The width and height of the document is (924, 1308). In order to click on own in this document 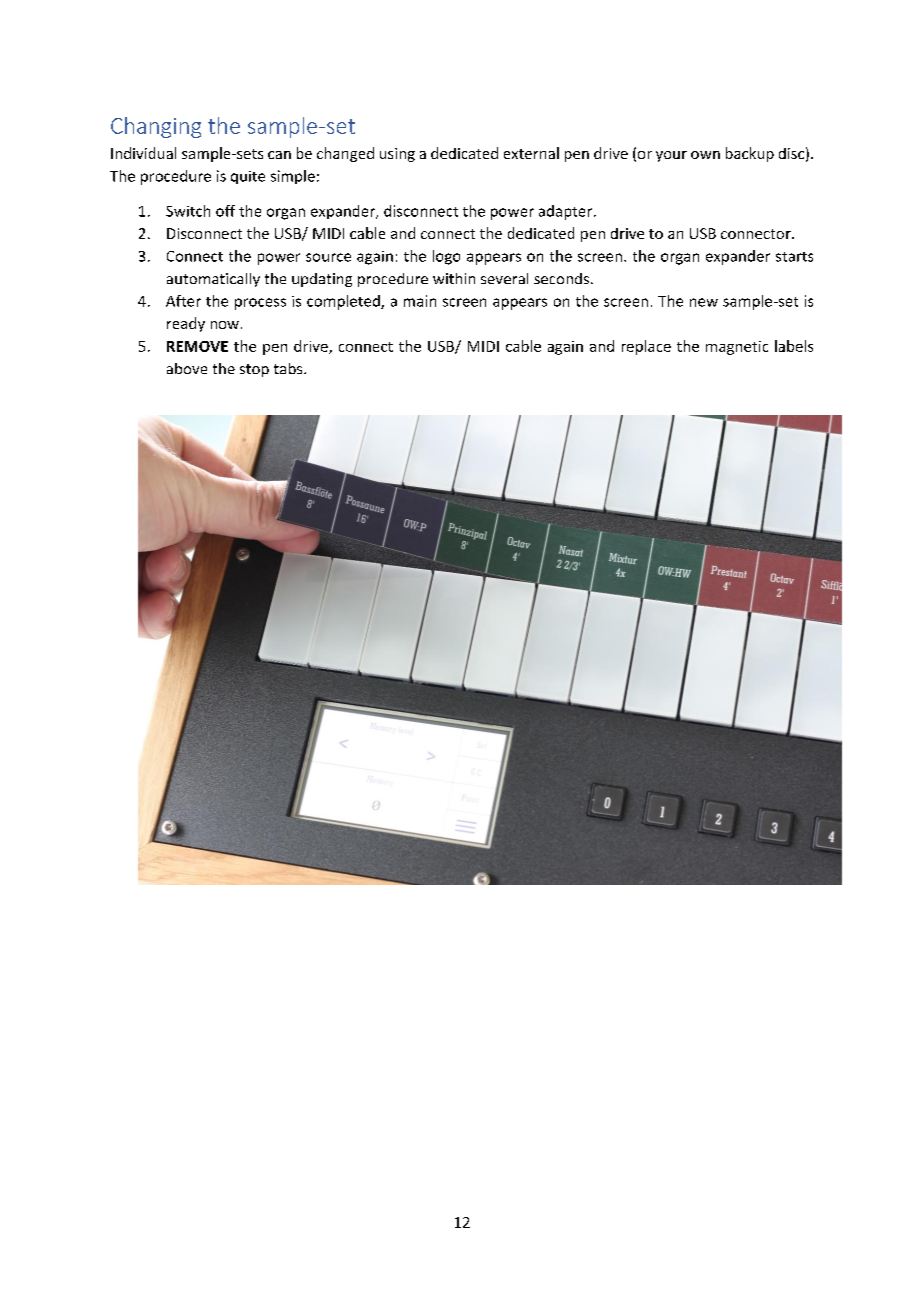, I will do `click(705, 155)`.
